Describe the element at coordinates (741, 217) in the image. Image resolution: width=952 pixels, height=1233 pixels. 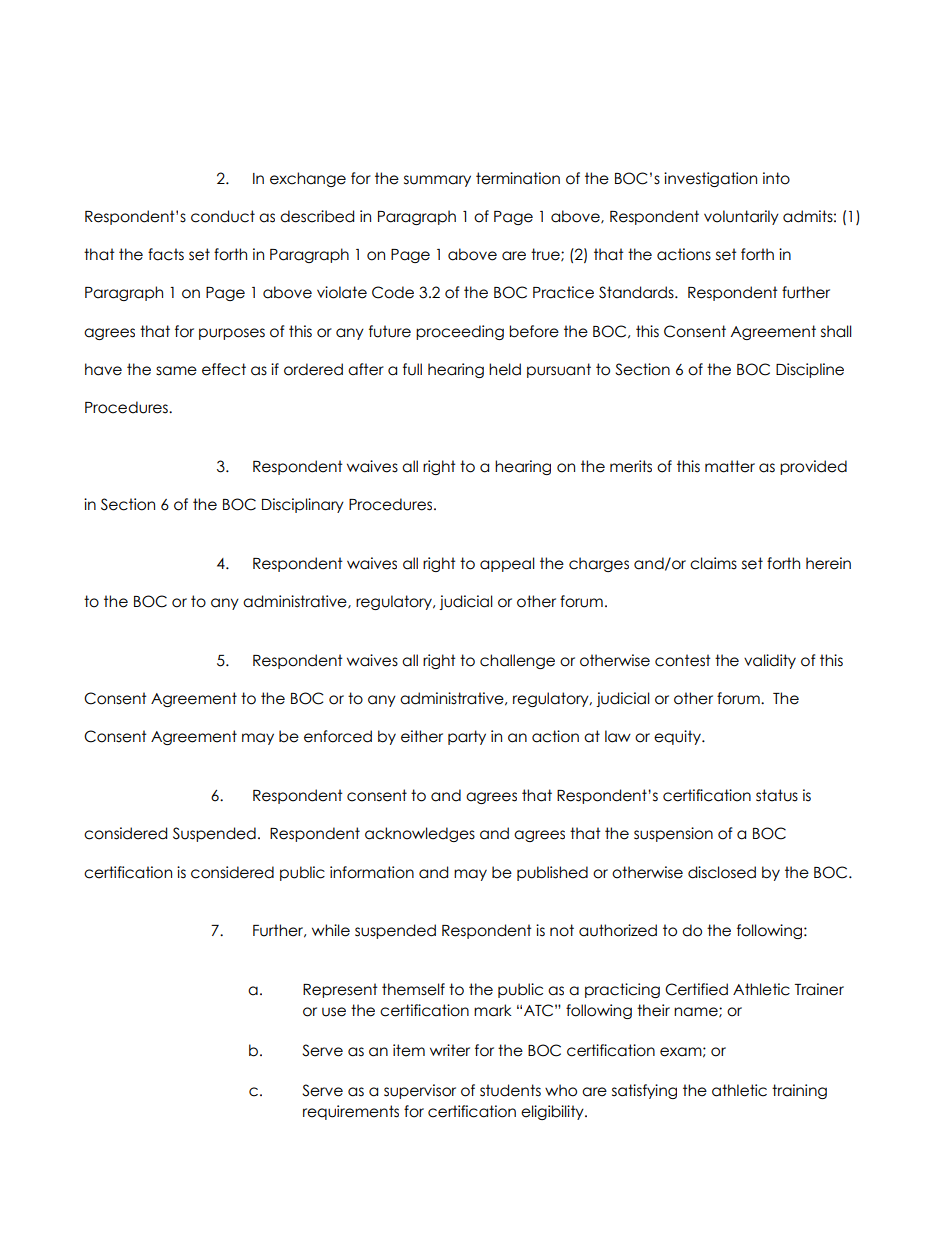
I see `voluntarily` at that location.
